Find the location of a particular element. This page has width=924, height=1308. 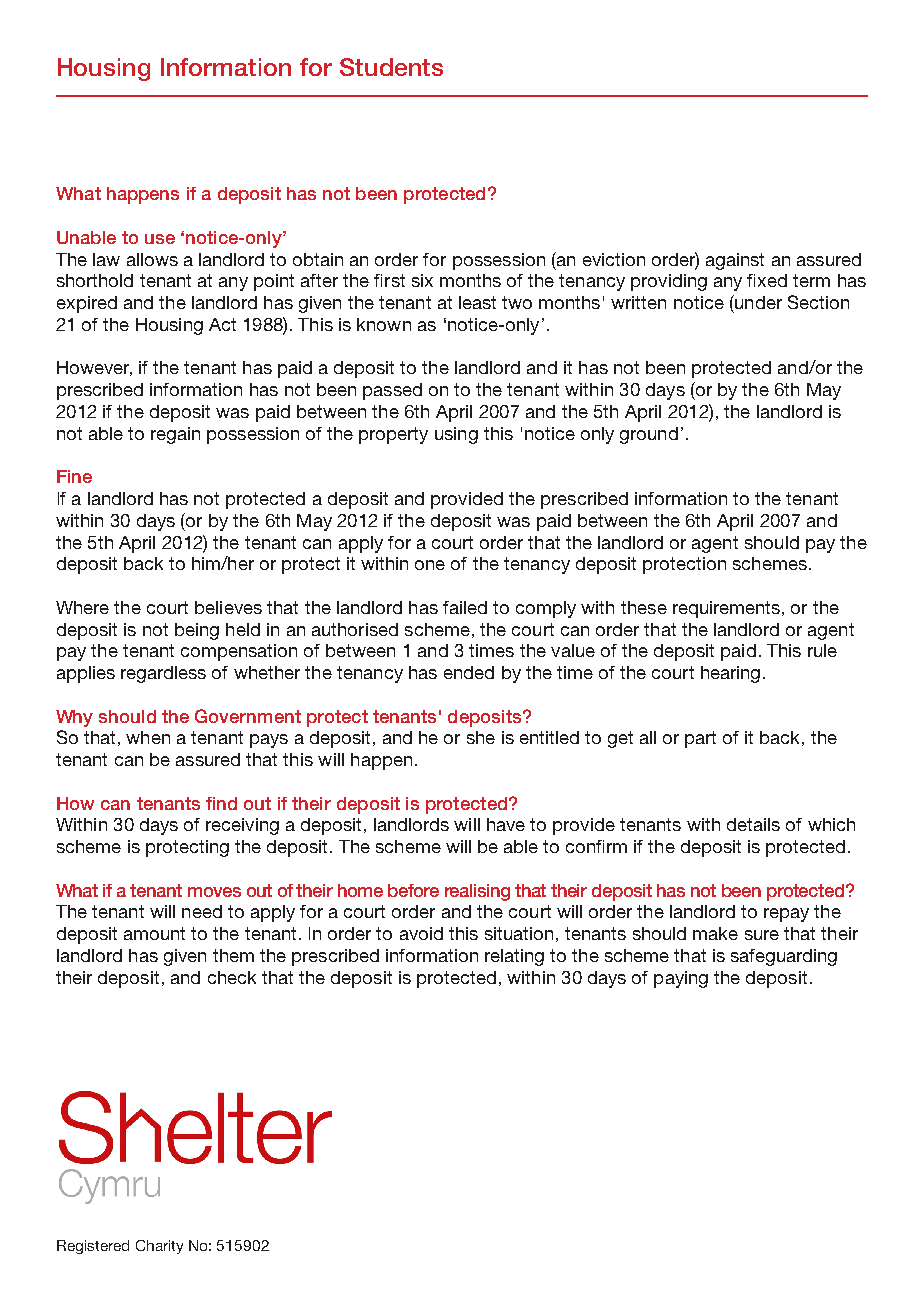

avoid is located at coordinates (421, 933).
